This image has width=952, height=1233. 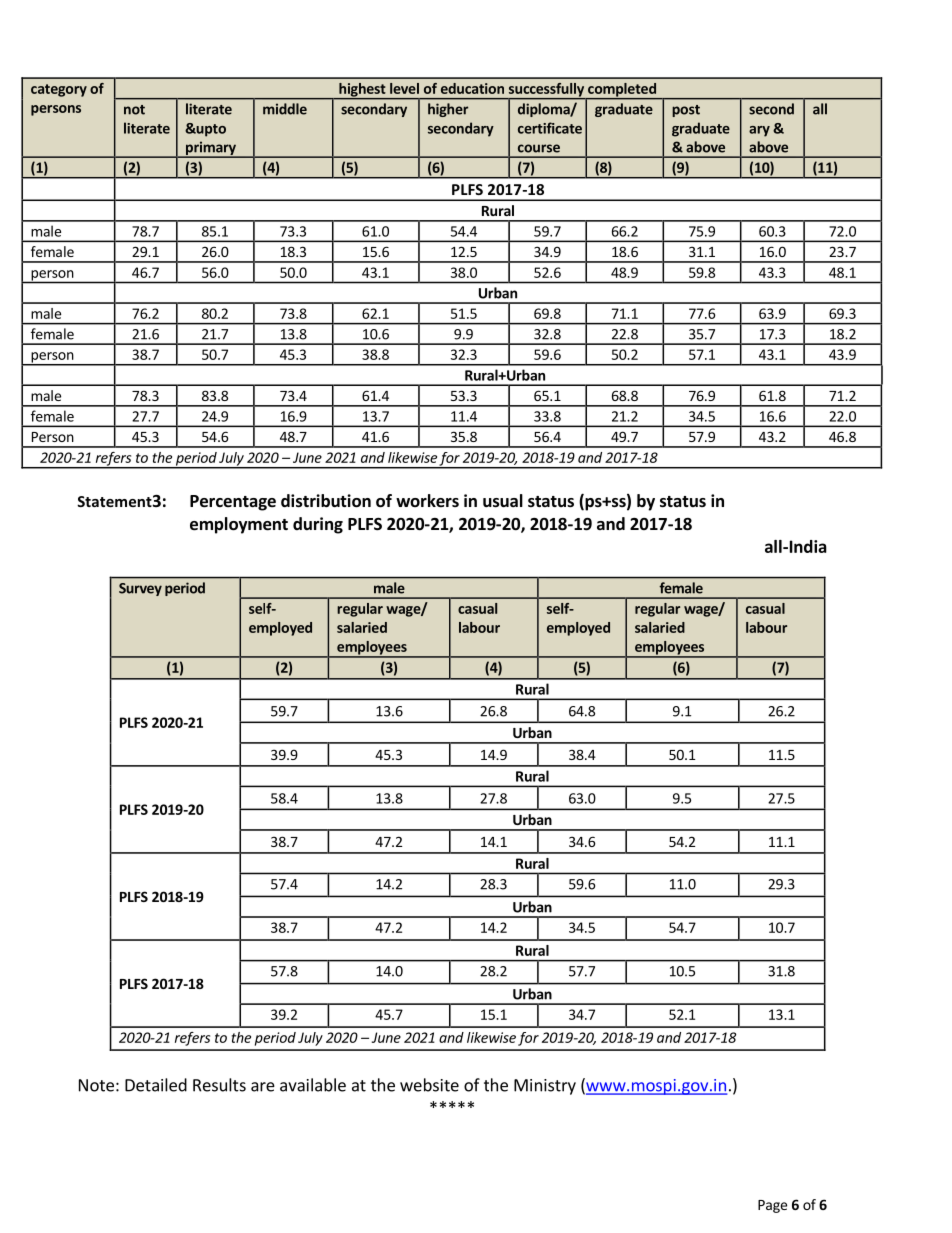 What do you see at coordinates (233, 503) in the image?
I see `Percentage` at bounding box center [233, 503].
